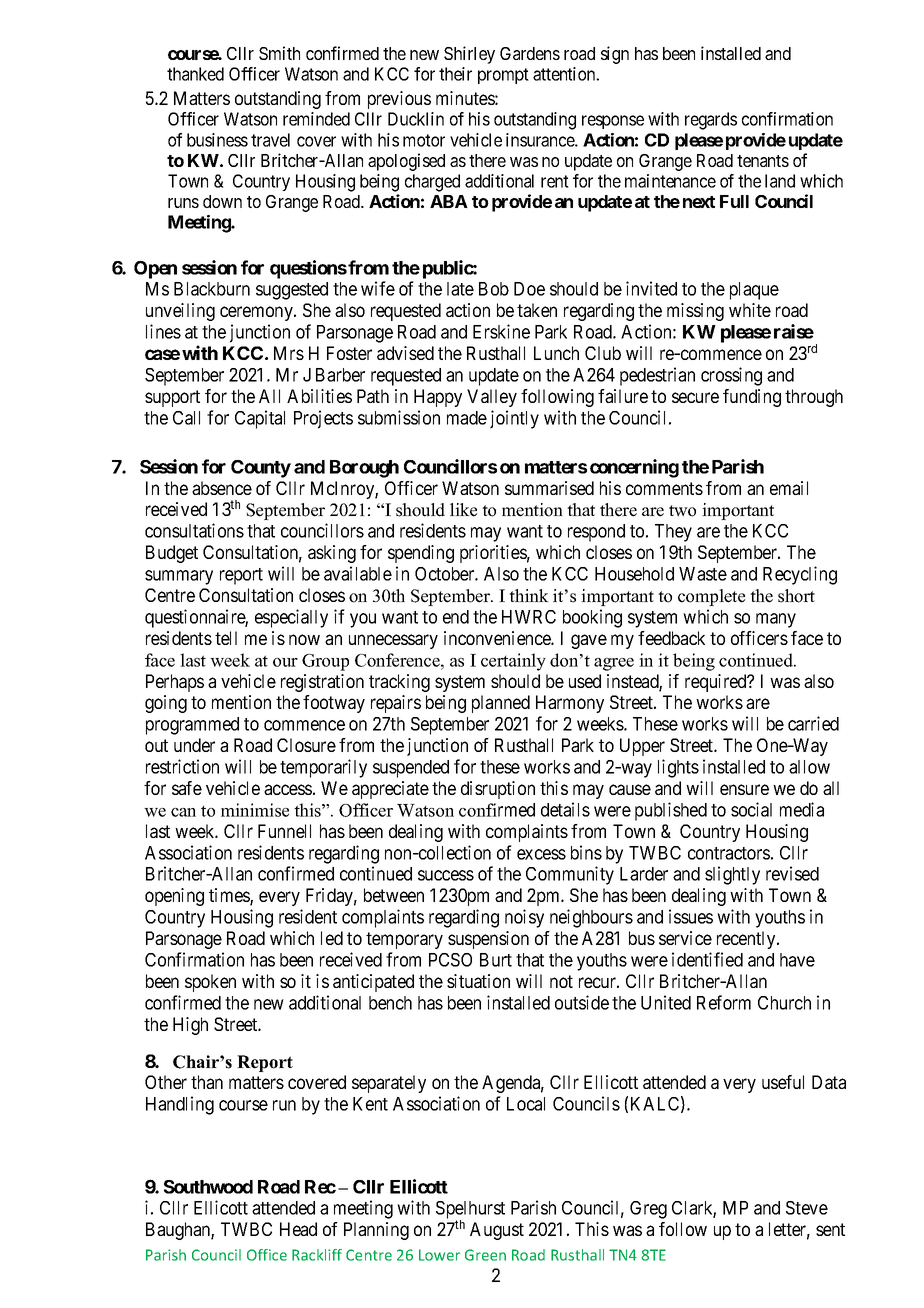 The image size is (924, 1308). What do you see at coordinates (298, 1229) in the image?
I see `Head` at bounding box center [298, 1229].
